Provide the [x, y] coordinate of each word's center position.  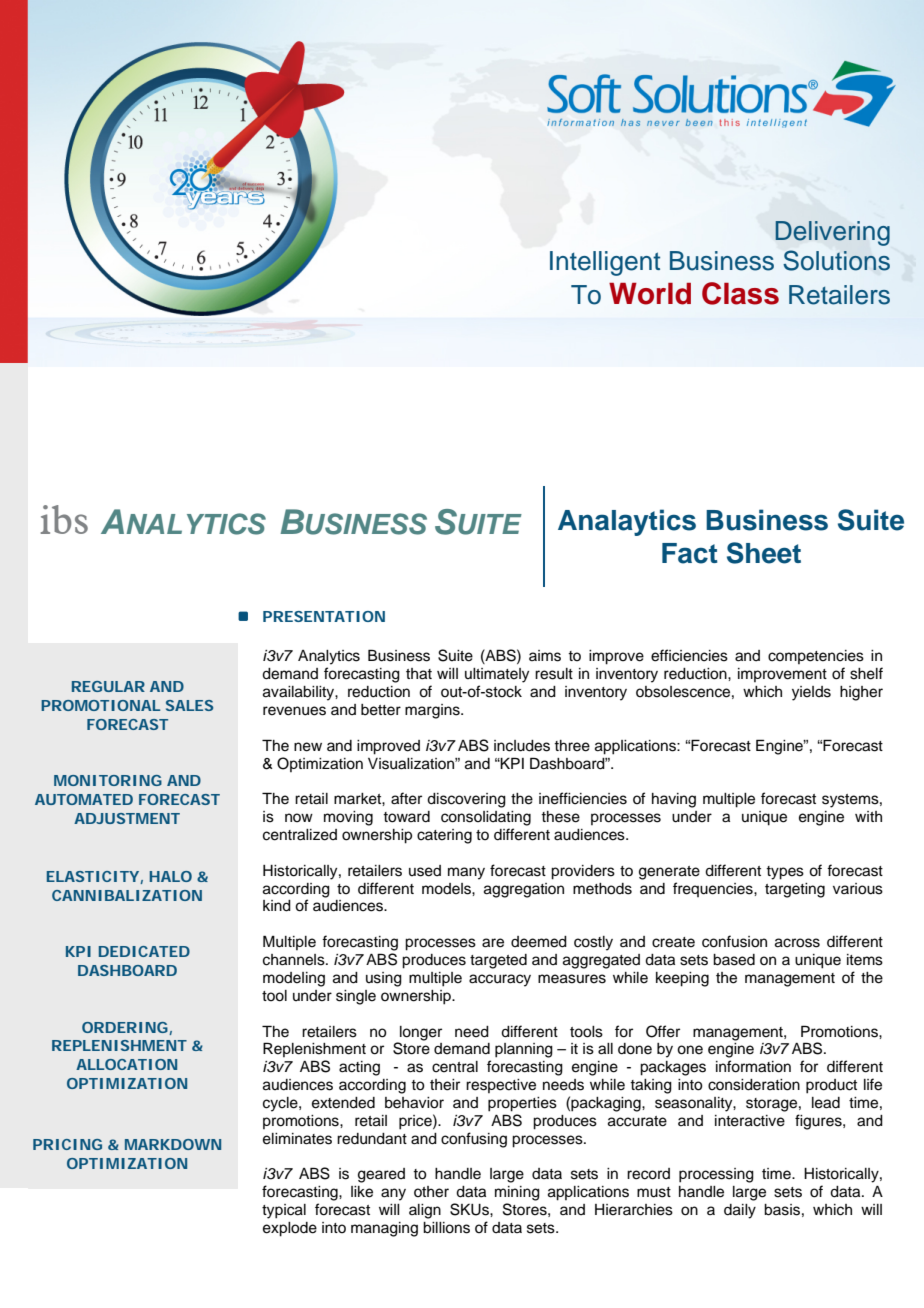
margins [433, 711]
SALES [189, 705]
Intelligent [605, 263]
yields [811, 693]
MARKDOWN [173, 1144]
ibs [64, 519]
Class [740, 293]
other [431, 1192]
